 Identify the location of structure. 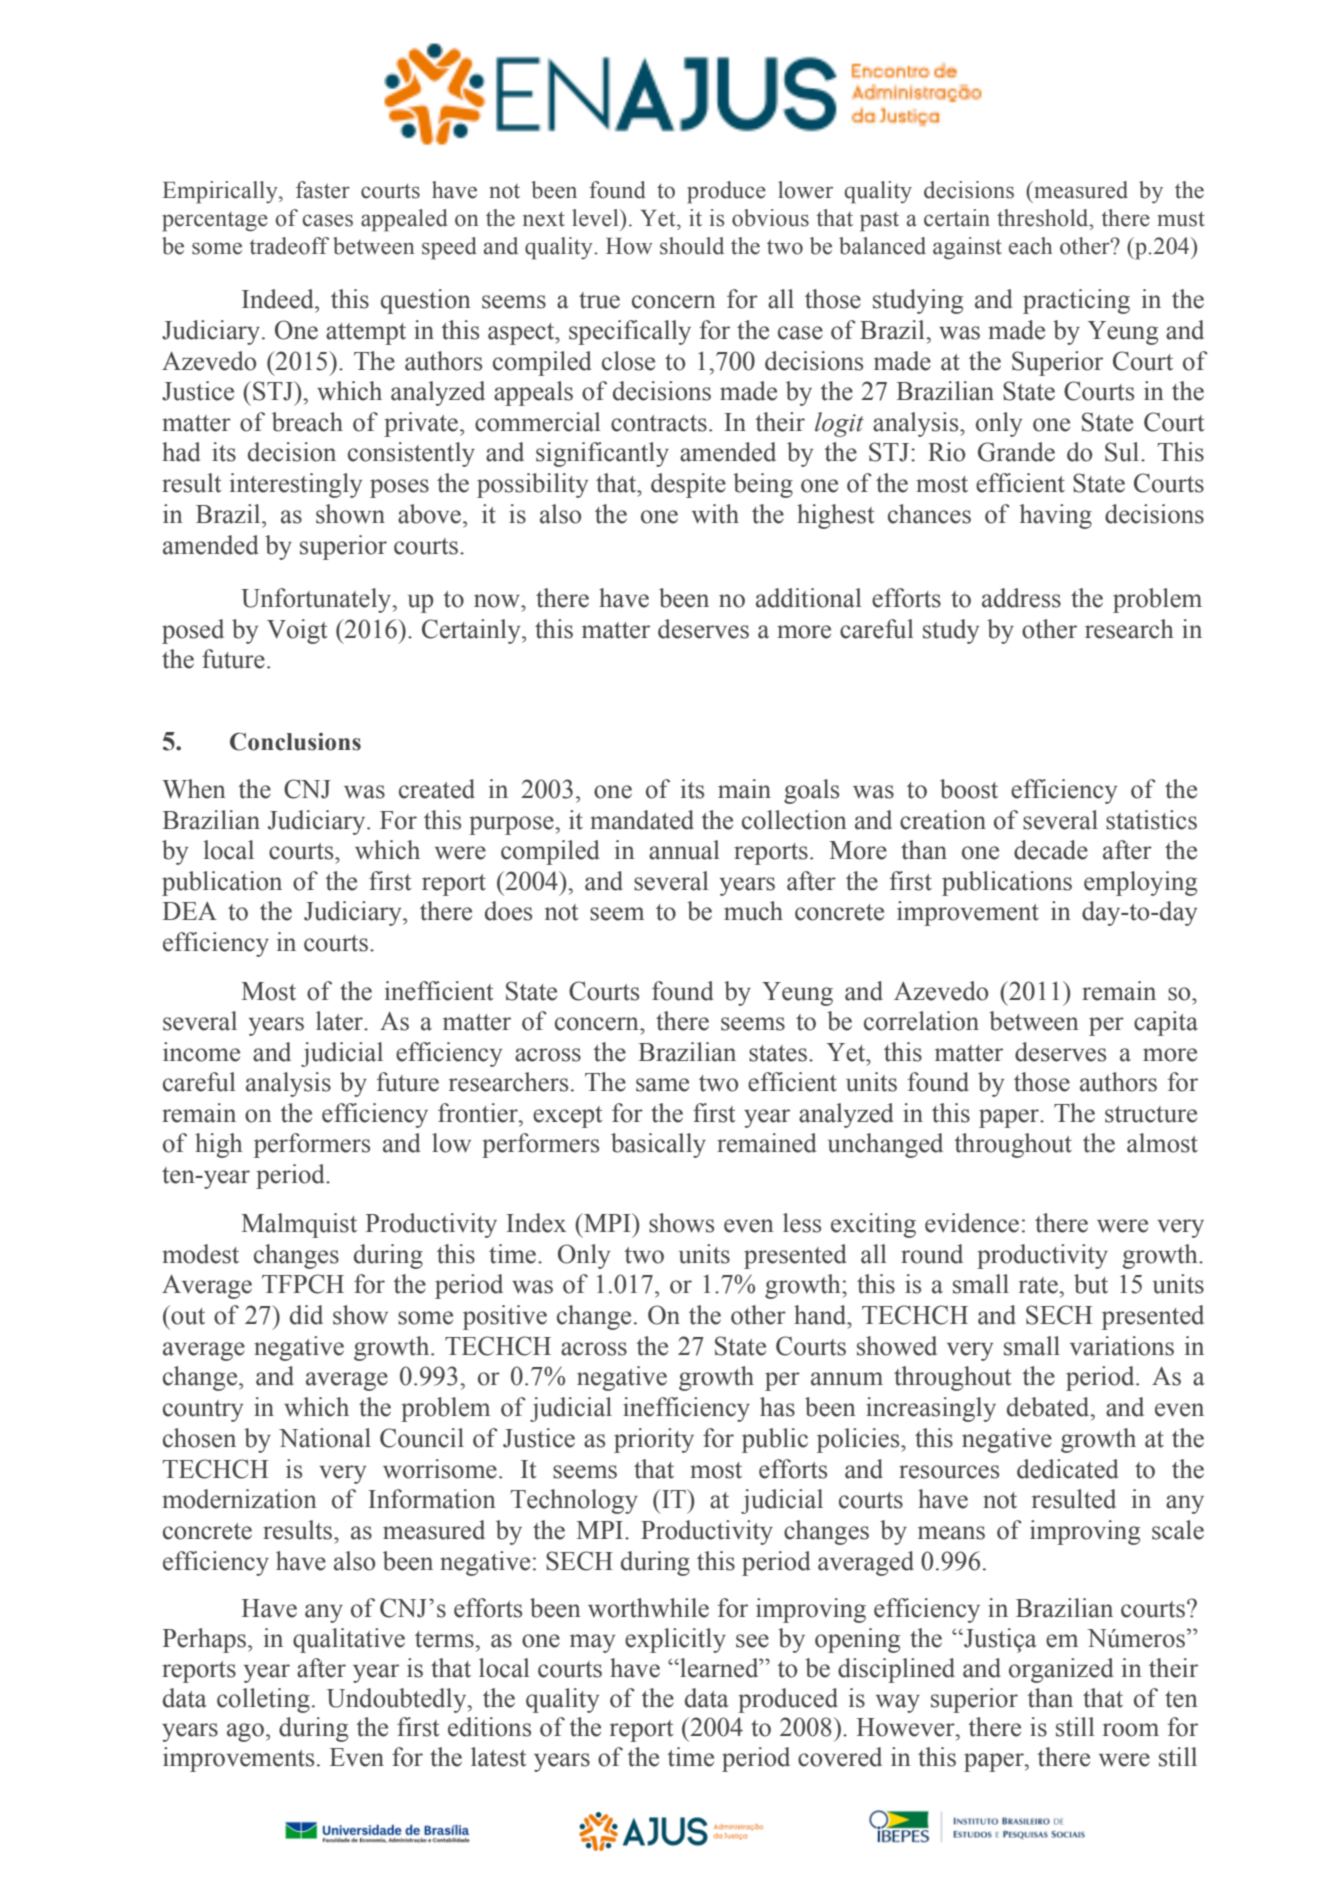
(1151, 1114).
